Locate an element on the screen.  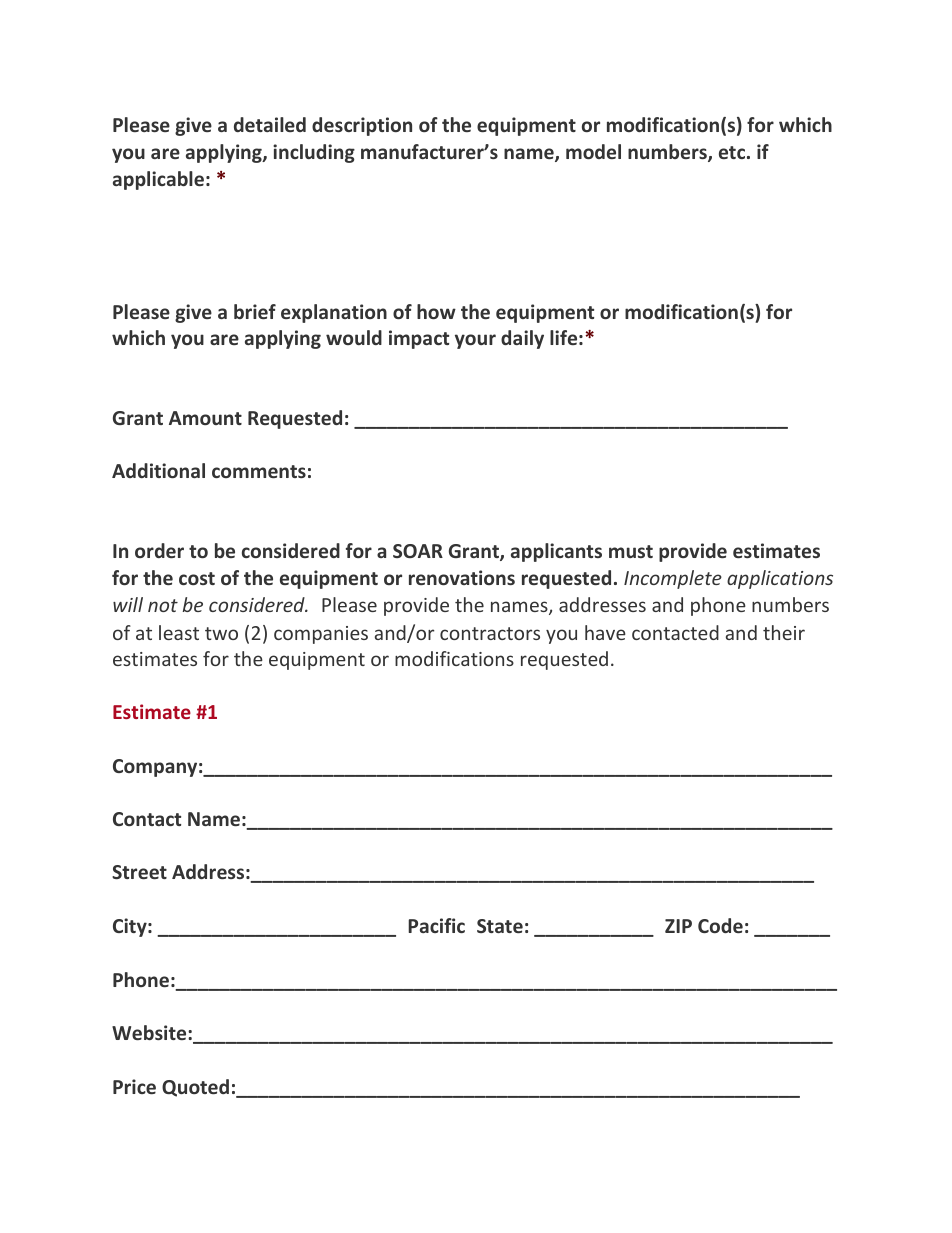
daily is located at coordinates (522, 339).
